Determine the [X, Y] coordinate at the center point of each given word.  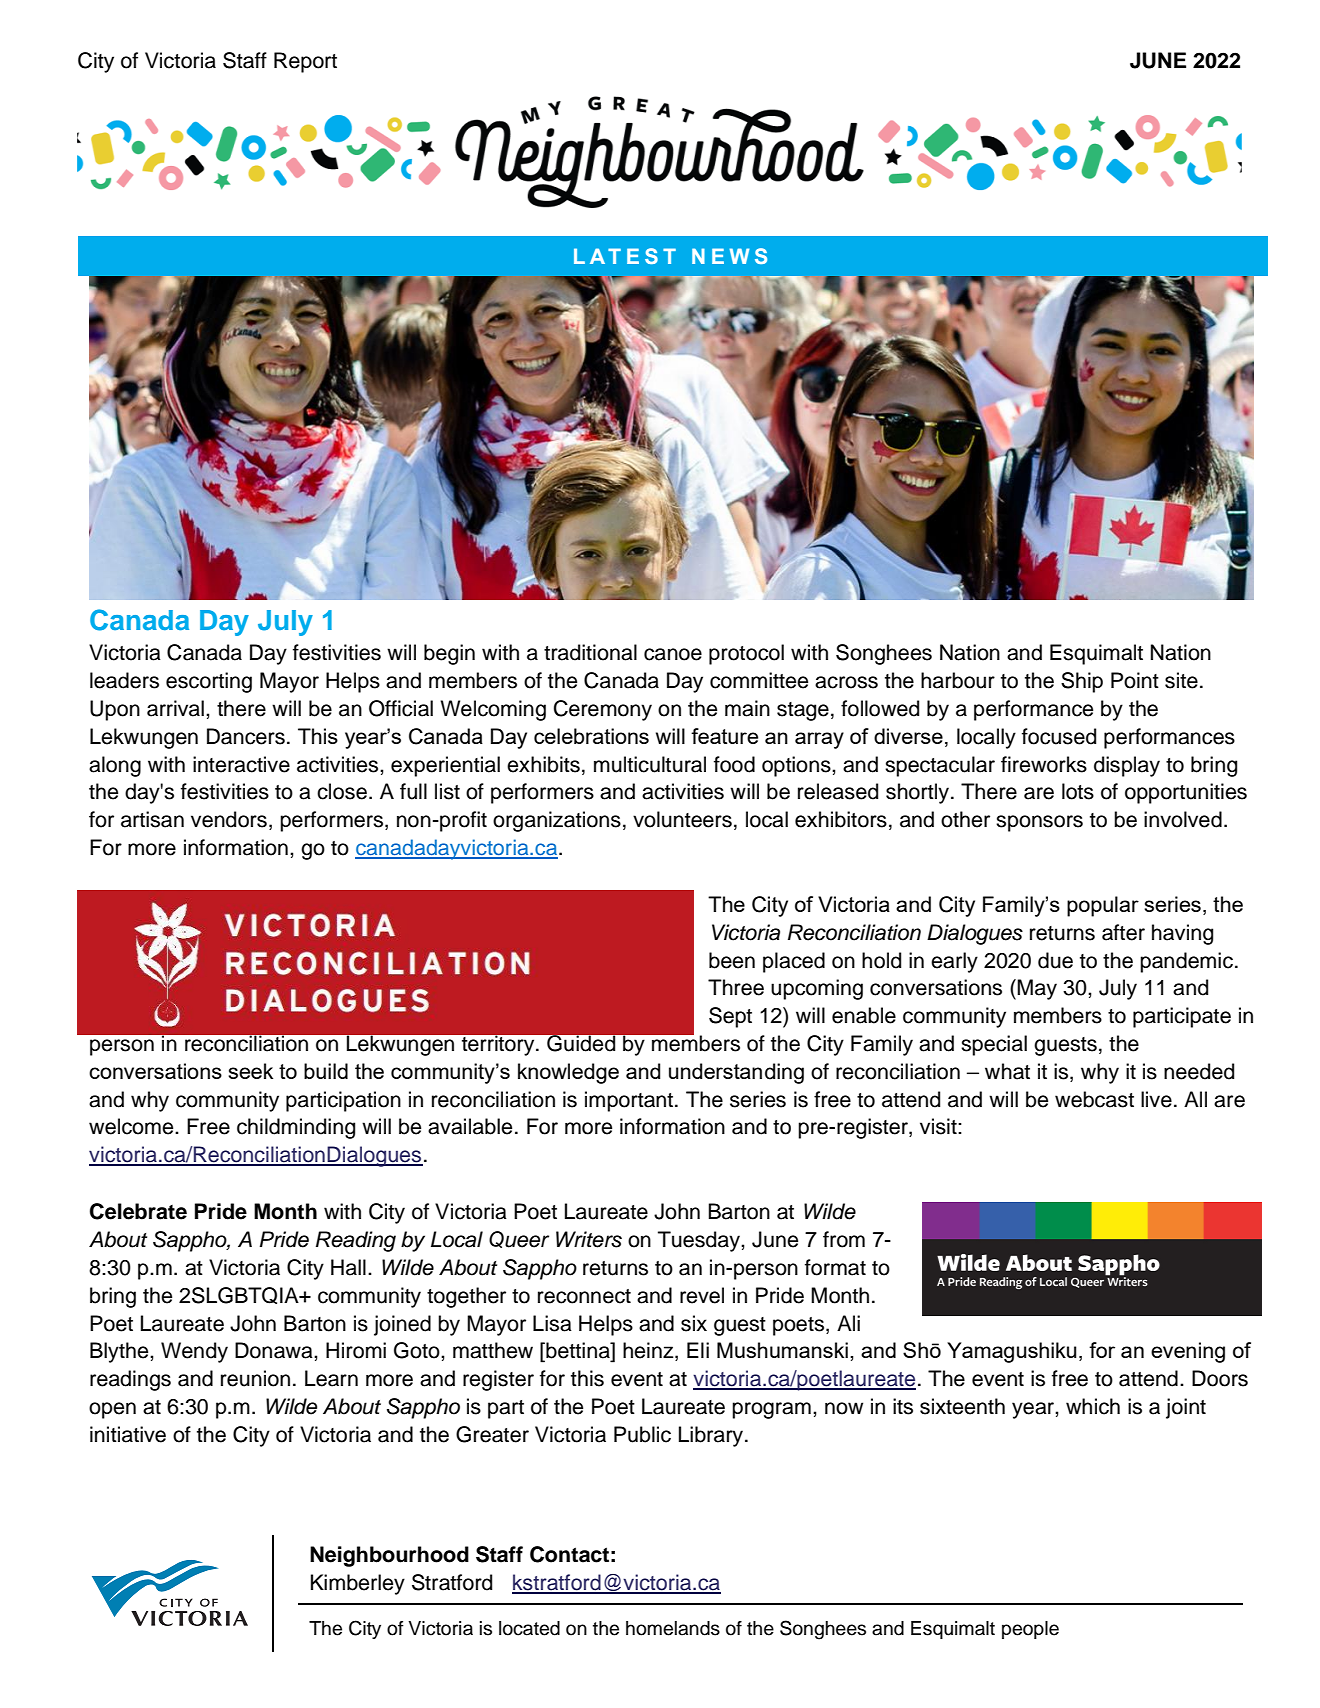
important [629, 1101]
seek [250, 1071]
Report [305, 62]
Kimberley [358, 1584]
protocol [746, 654]
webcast [1094, 1099]
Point [1135, 680]
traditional [590, 652]
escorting [209, 682]
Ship [1082, 682]
